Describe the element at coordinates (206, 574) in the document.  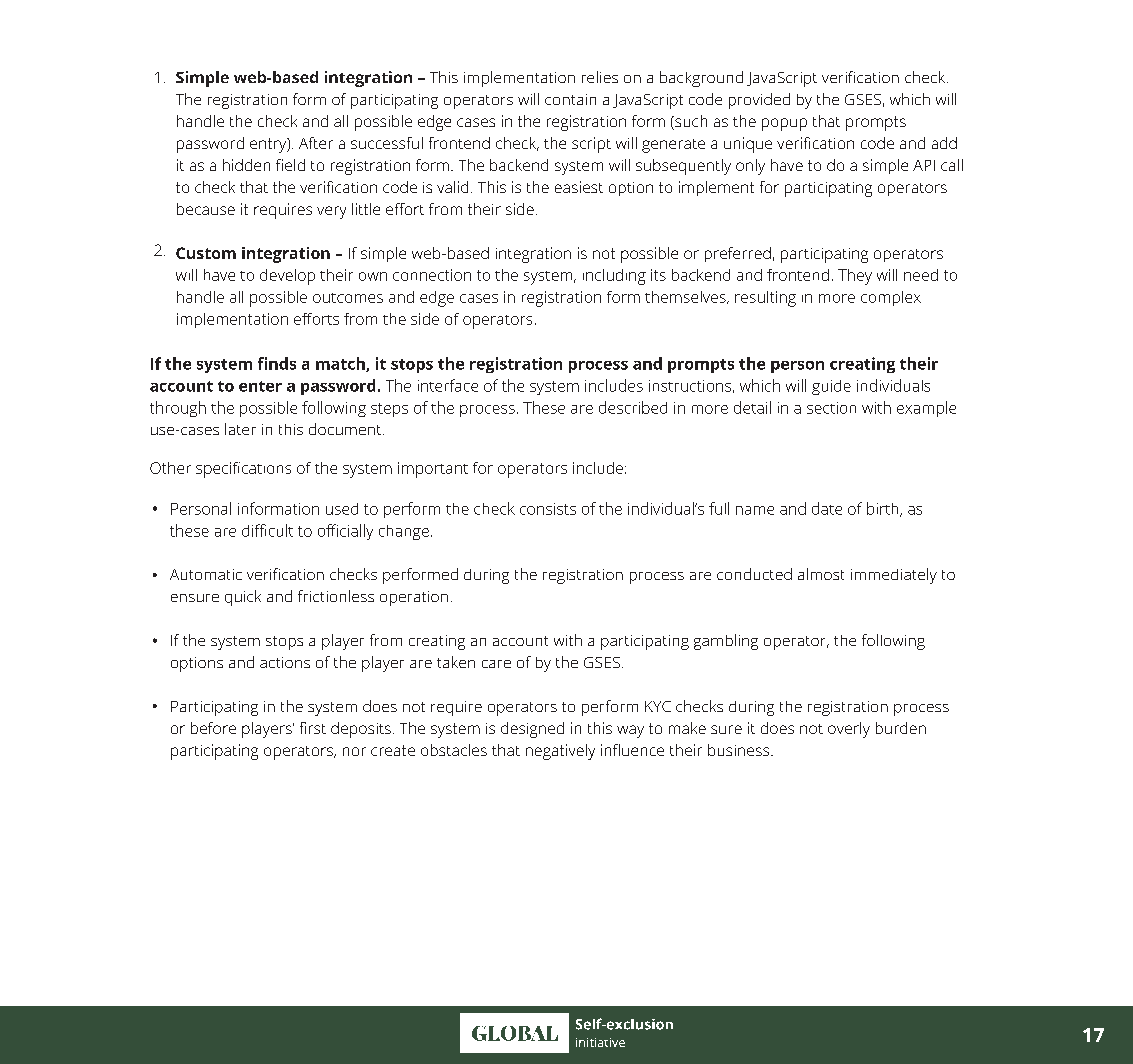
I see `Automatic` at that location.
